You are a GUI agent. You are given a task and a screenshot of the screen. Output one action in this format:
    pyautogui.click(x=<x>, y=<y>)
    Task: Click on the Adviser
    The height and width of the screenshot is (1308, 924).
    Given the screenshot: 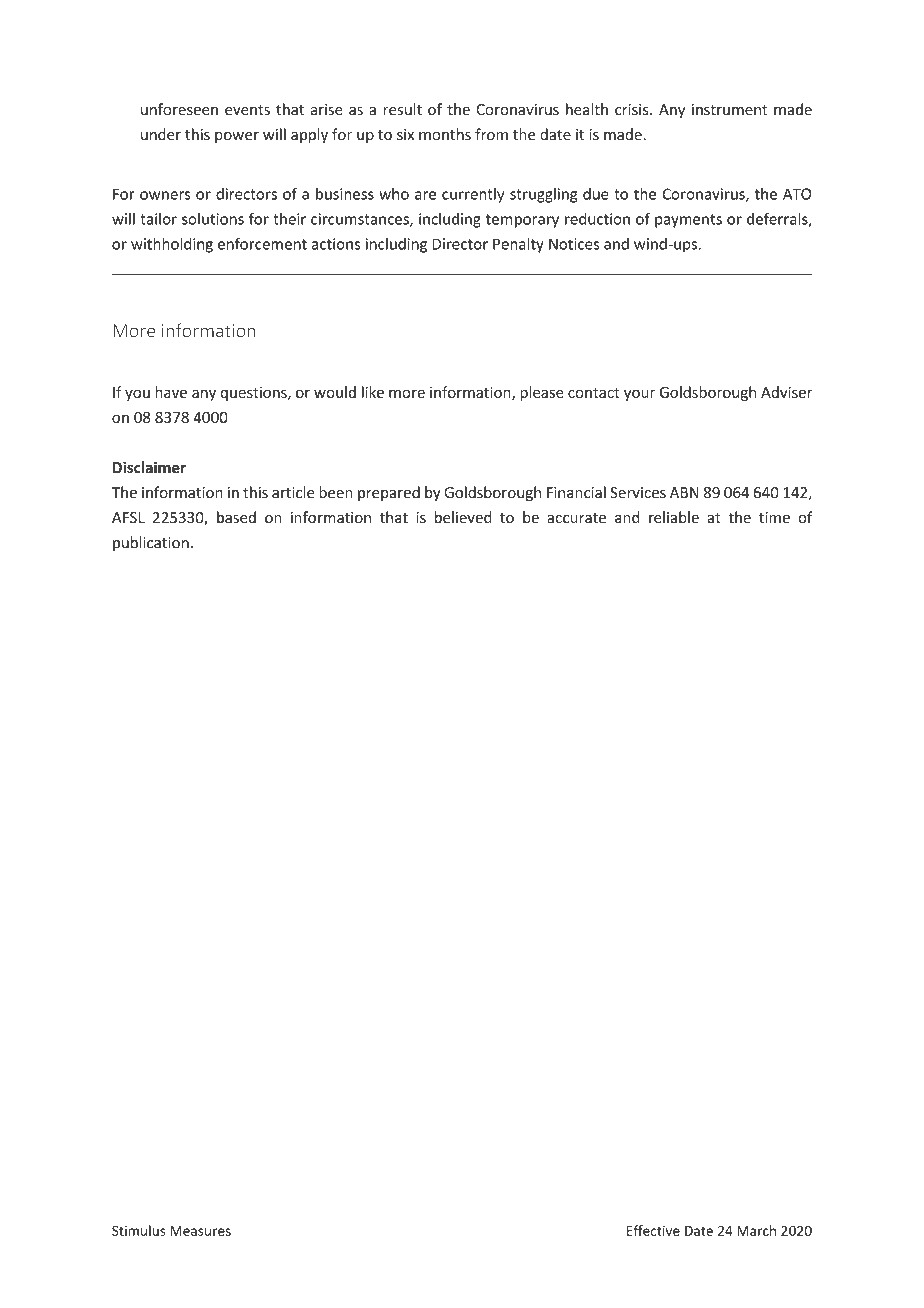 What is the action you would take?
    pyautogui.click(x=787, y=392)
